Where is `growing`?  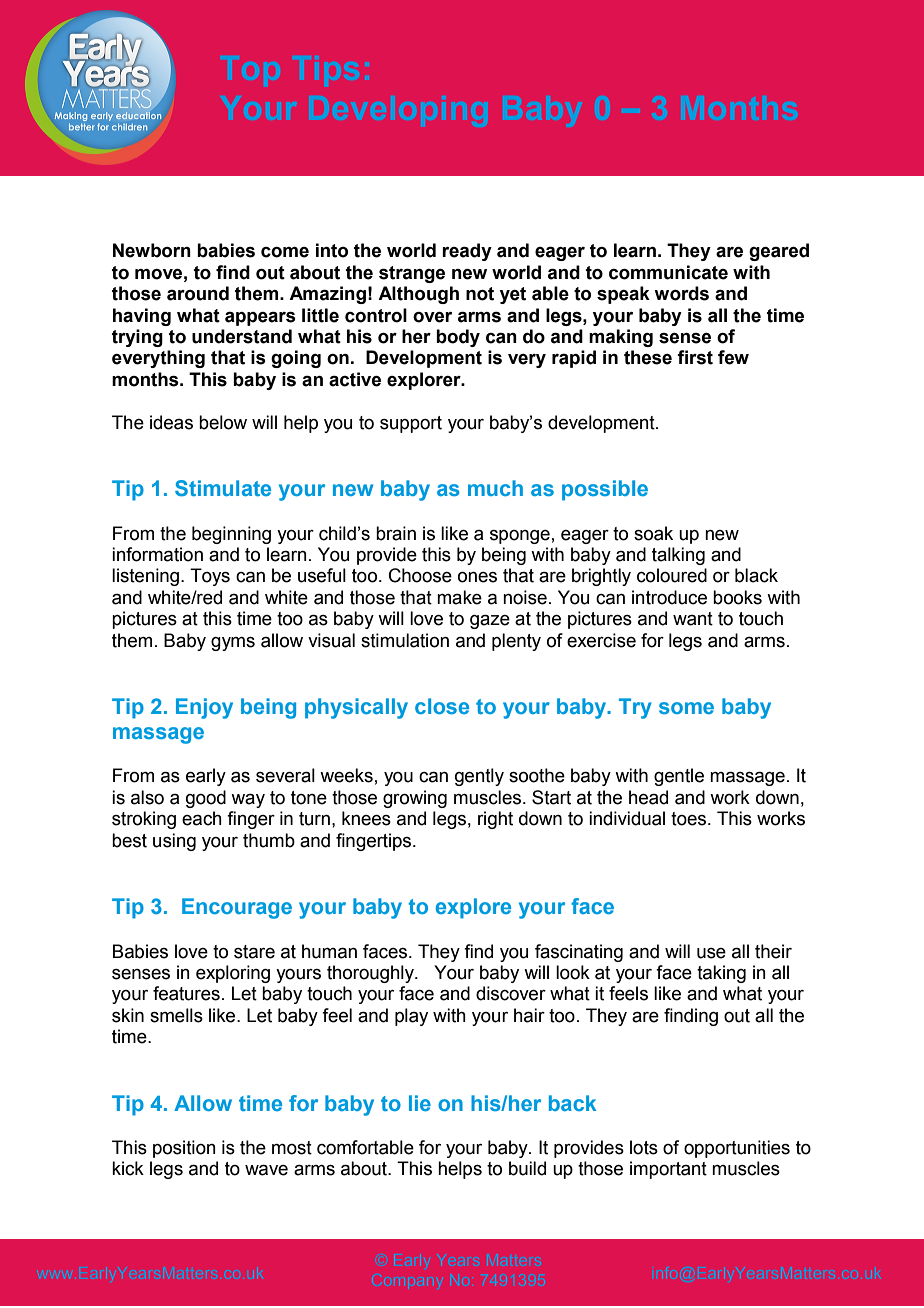 growing is located at coordinates (415, 799).
